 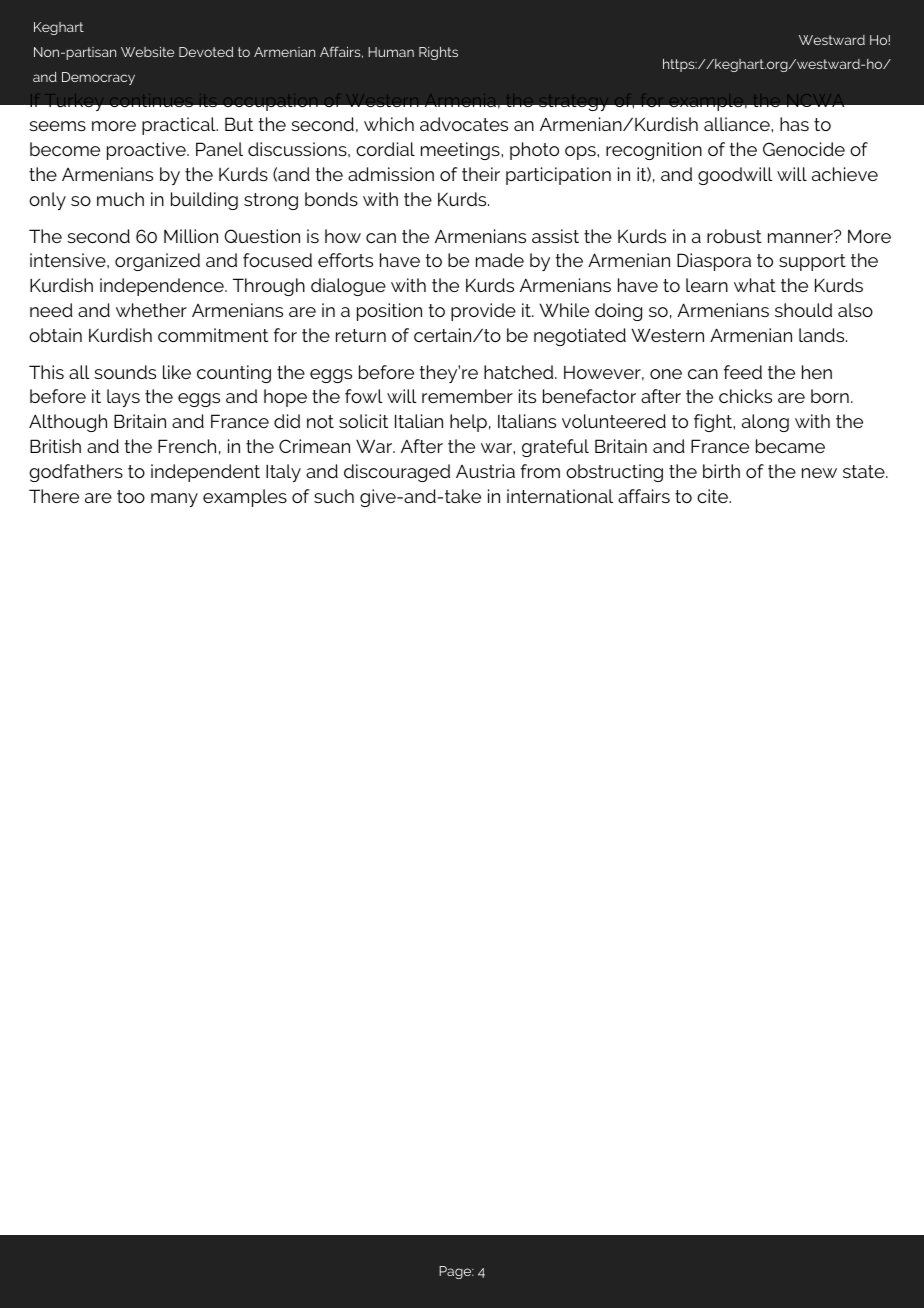 What do you see at coordinates (714, 496) in the screenshot?
I see `cite` at bounding box center [714, 496].
